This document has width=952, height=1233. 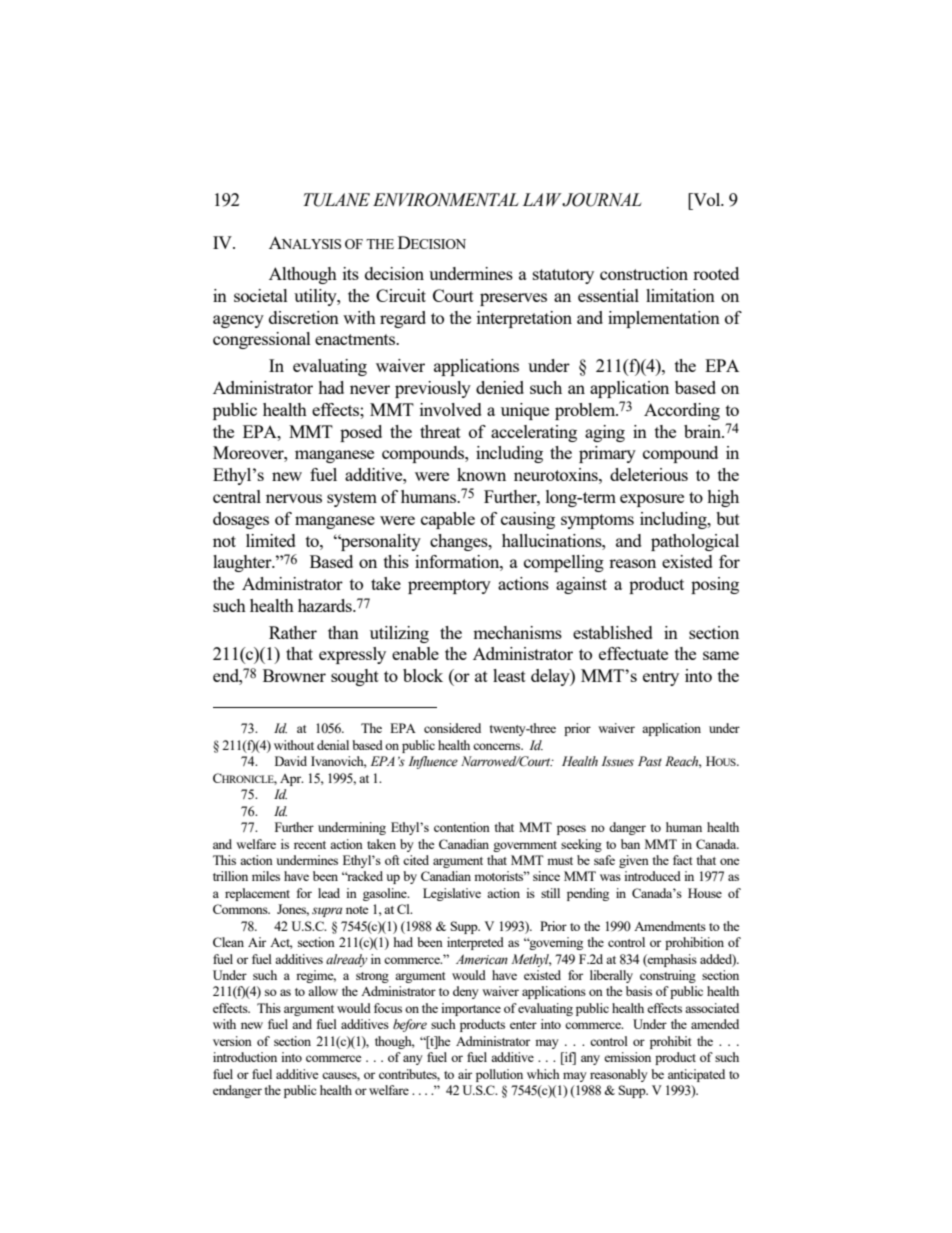 What do you see at coordinates (361, 433) in the document?
I see `posed` at bounding box center [361, 433].
